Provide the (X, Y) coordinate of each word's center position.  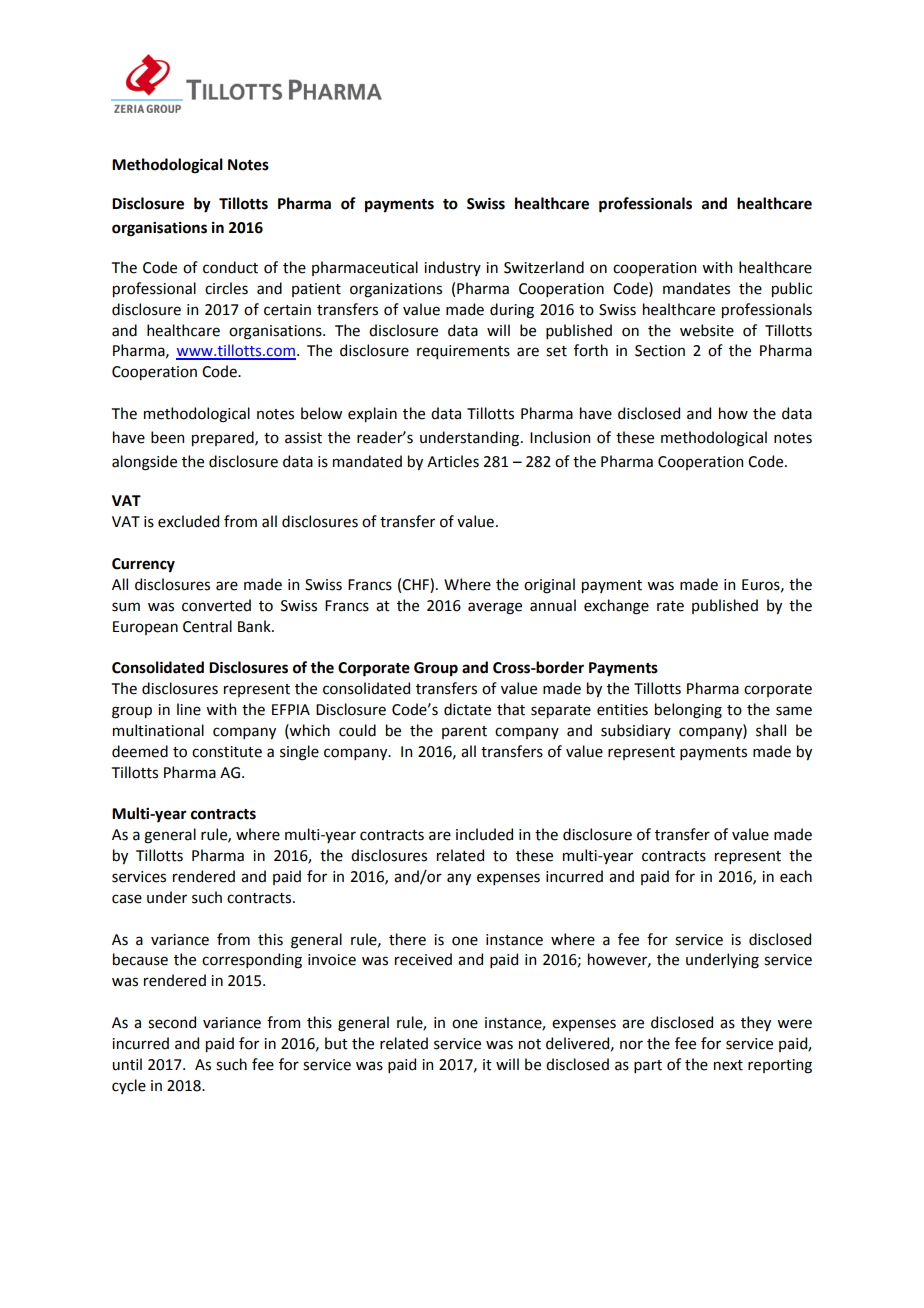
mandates (696, 288)
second (172, 1022)
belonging (688, 711)
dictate (467, 709)
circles (226, 288)
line (189, 709)
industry (452, 268)
